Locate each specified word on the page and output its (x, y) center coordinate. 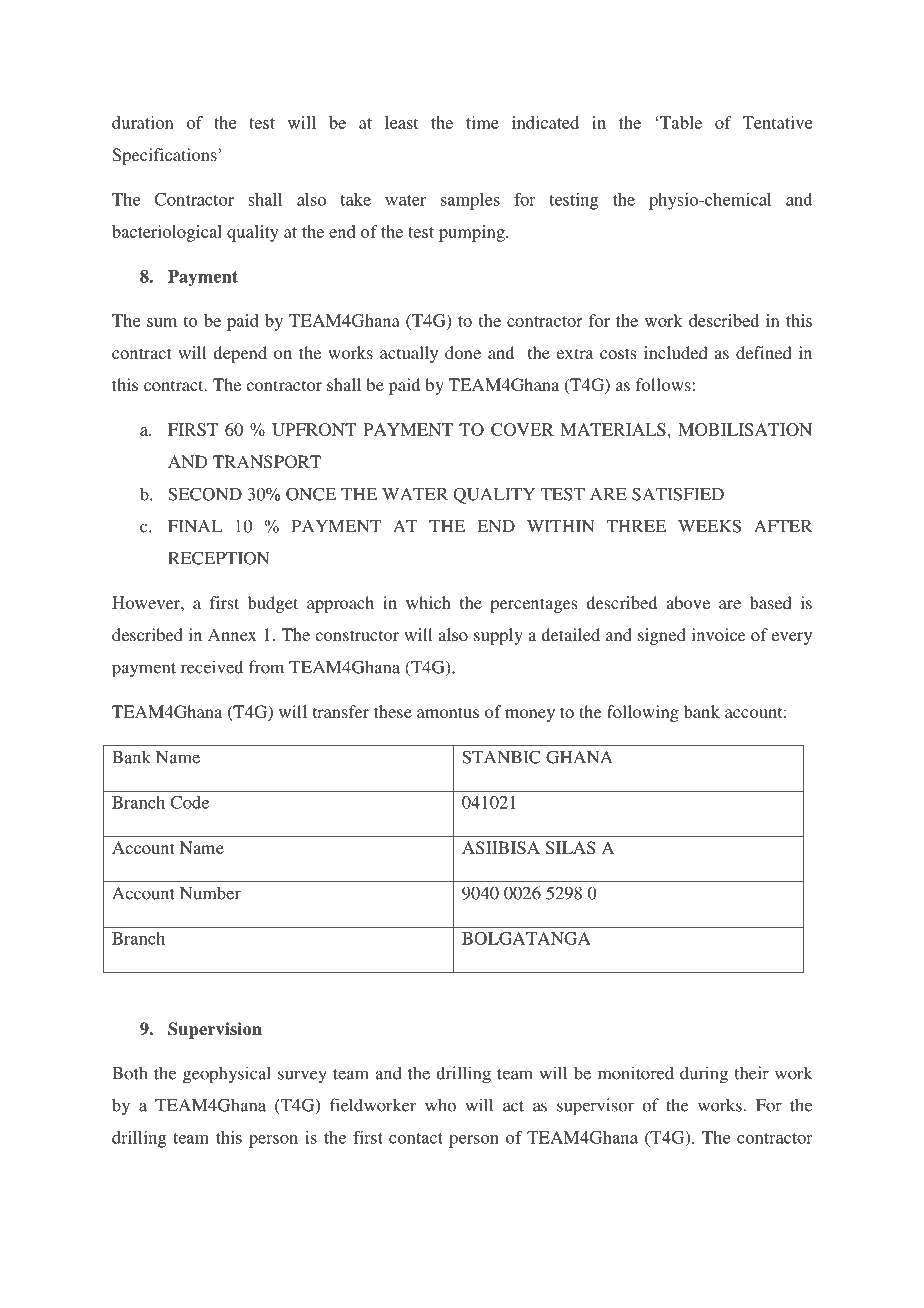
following (643, 713)
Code (189, 802)
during (704, 1075)
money (530, 715)
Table (681, 122)
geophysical (227, 1075)
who (440, 1105)
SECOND (205, 494)
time (482, 122)
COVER (522, 429)
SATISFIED (678, 494)
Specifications (164, 156)
